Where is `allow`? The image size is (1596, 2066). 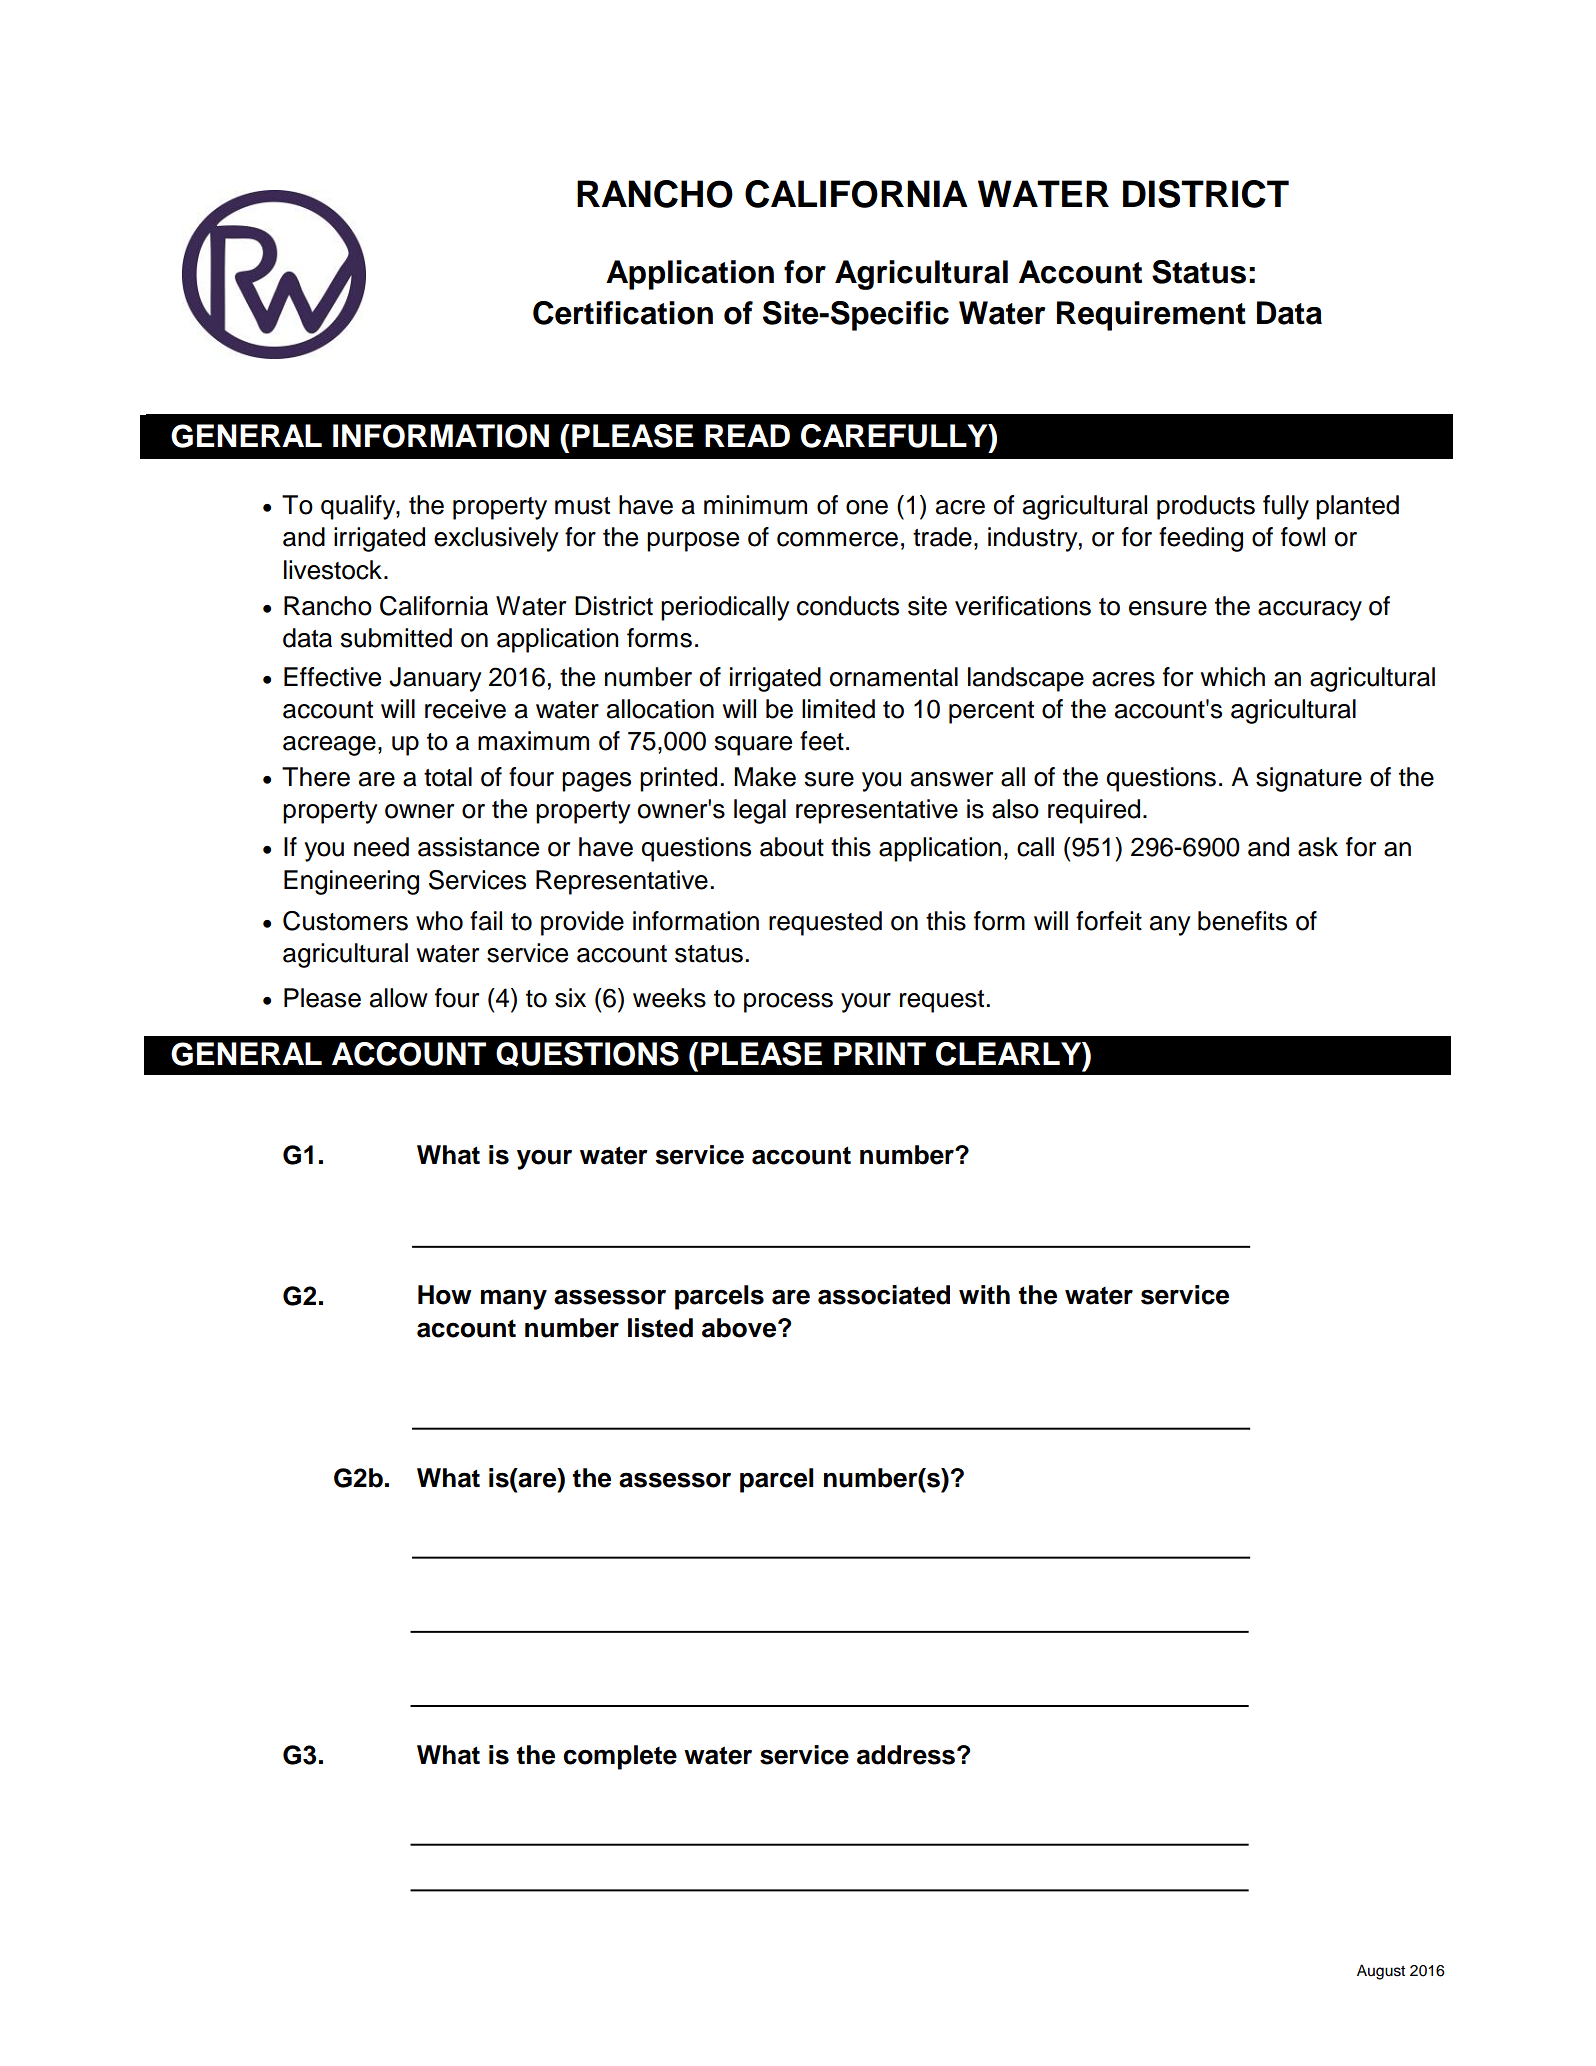
allow is located at coordinates (399, 998).
